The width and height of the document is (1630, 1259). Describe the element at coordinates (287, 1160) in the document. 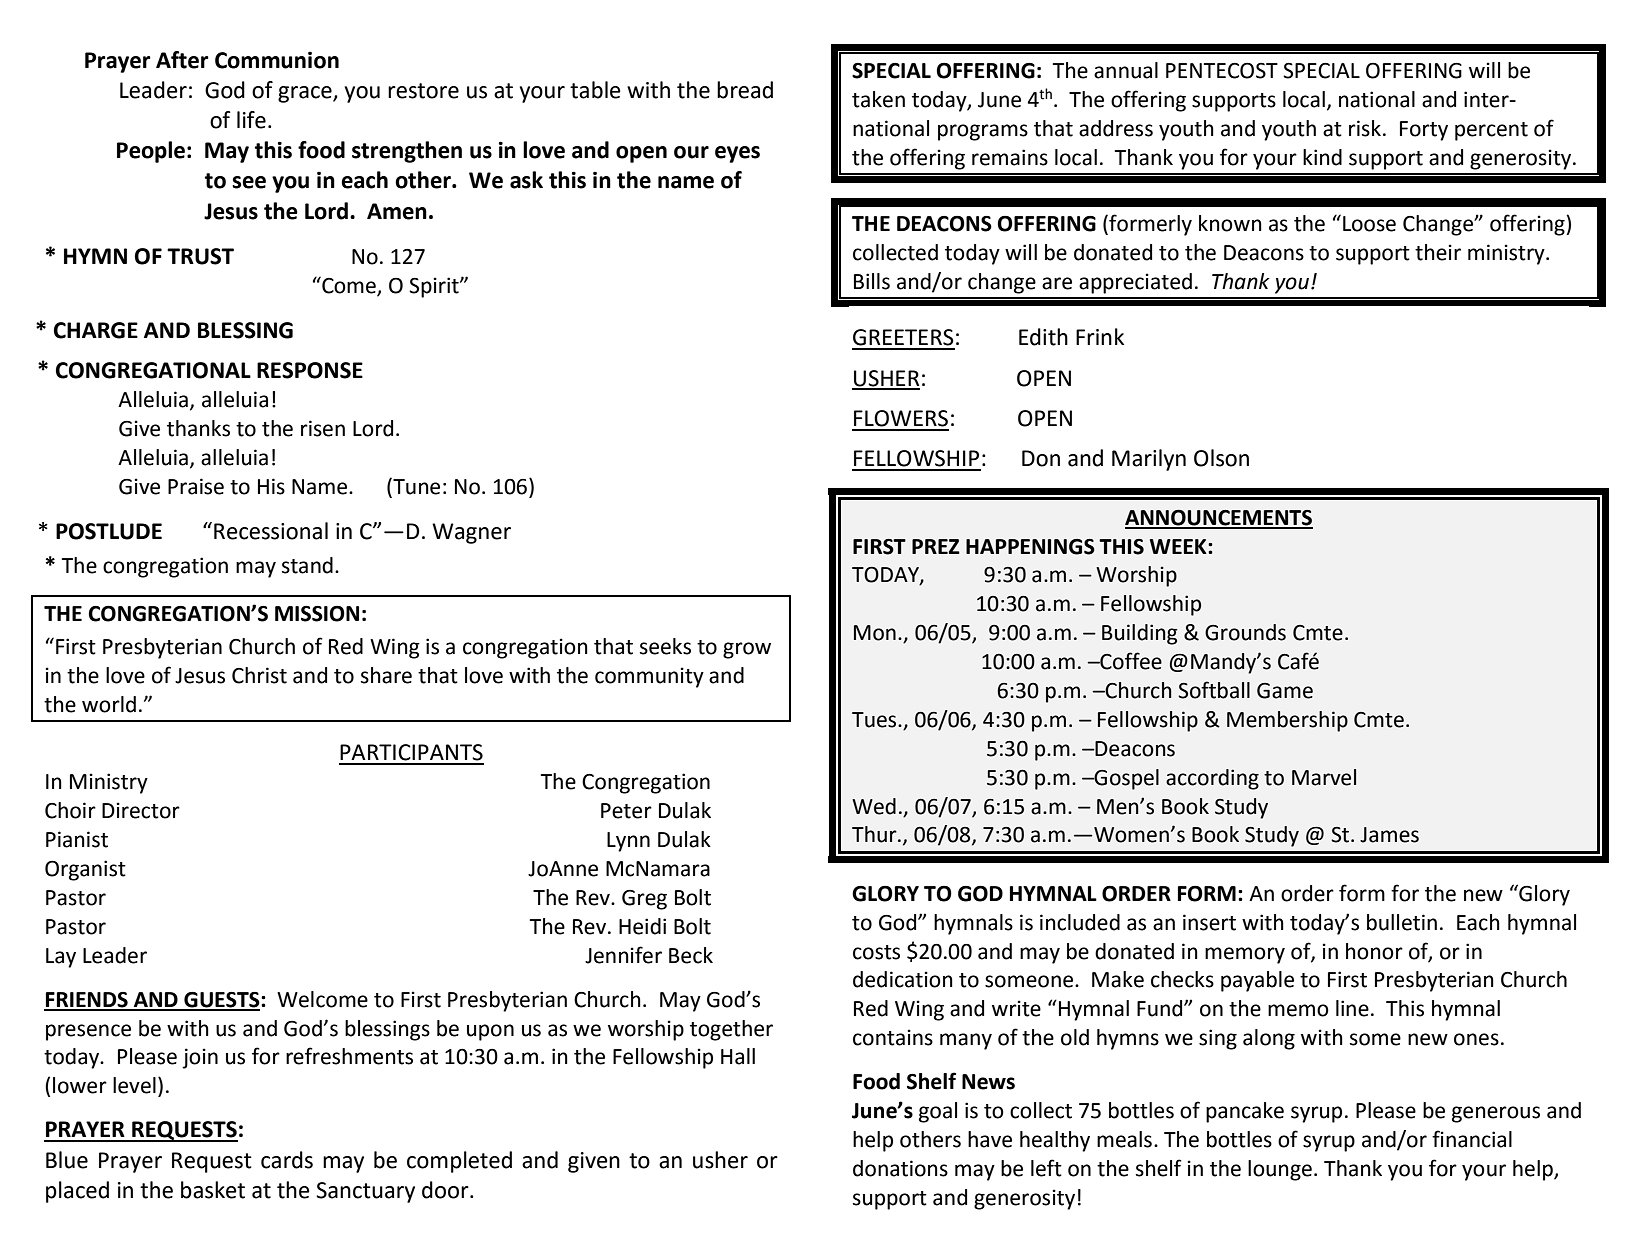

I see `cards` at that location.
